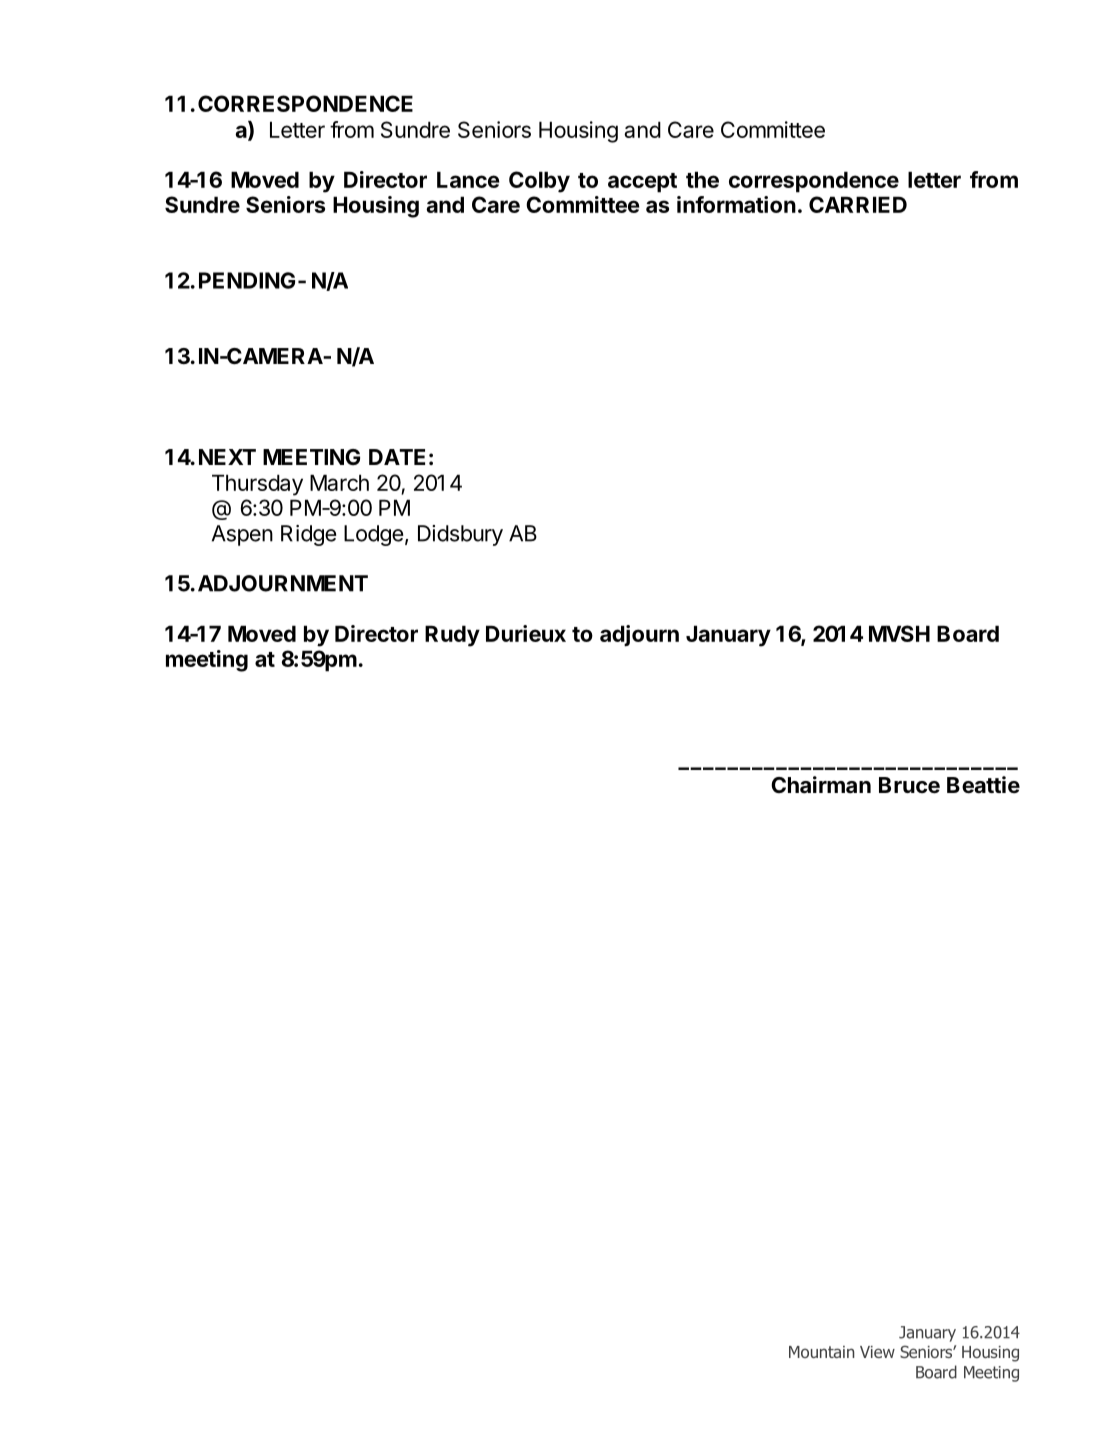  I want to click on March, so click(339, 482).
